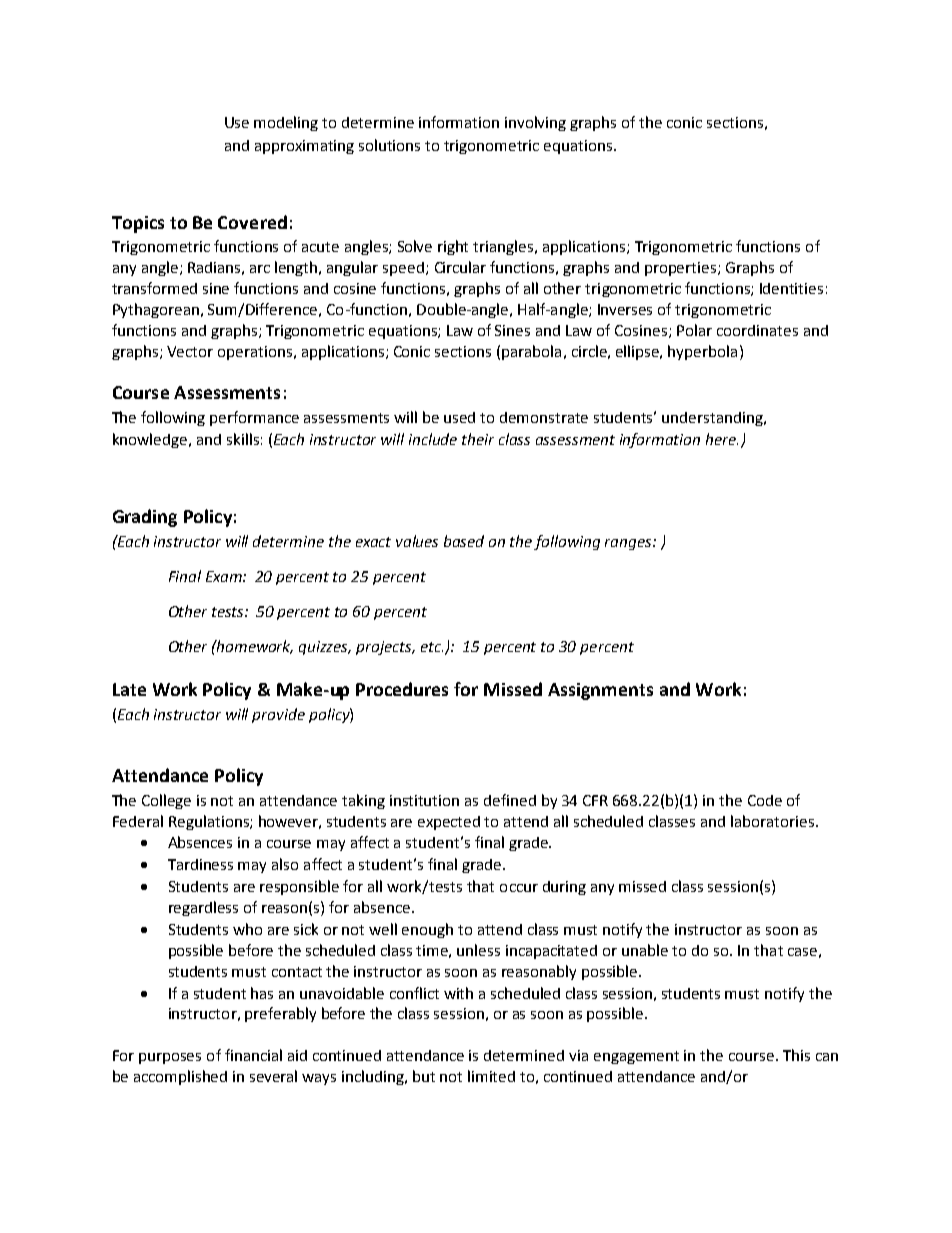 This image has height=1233, width=952. Describe the element at coordinates (491, 1076) in the image. I see `limited` at that location.
